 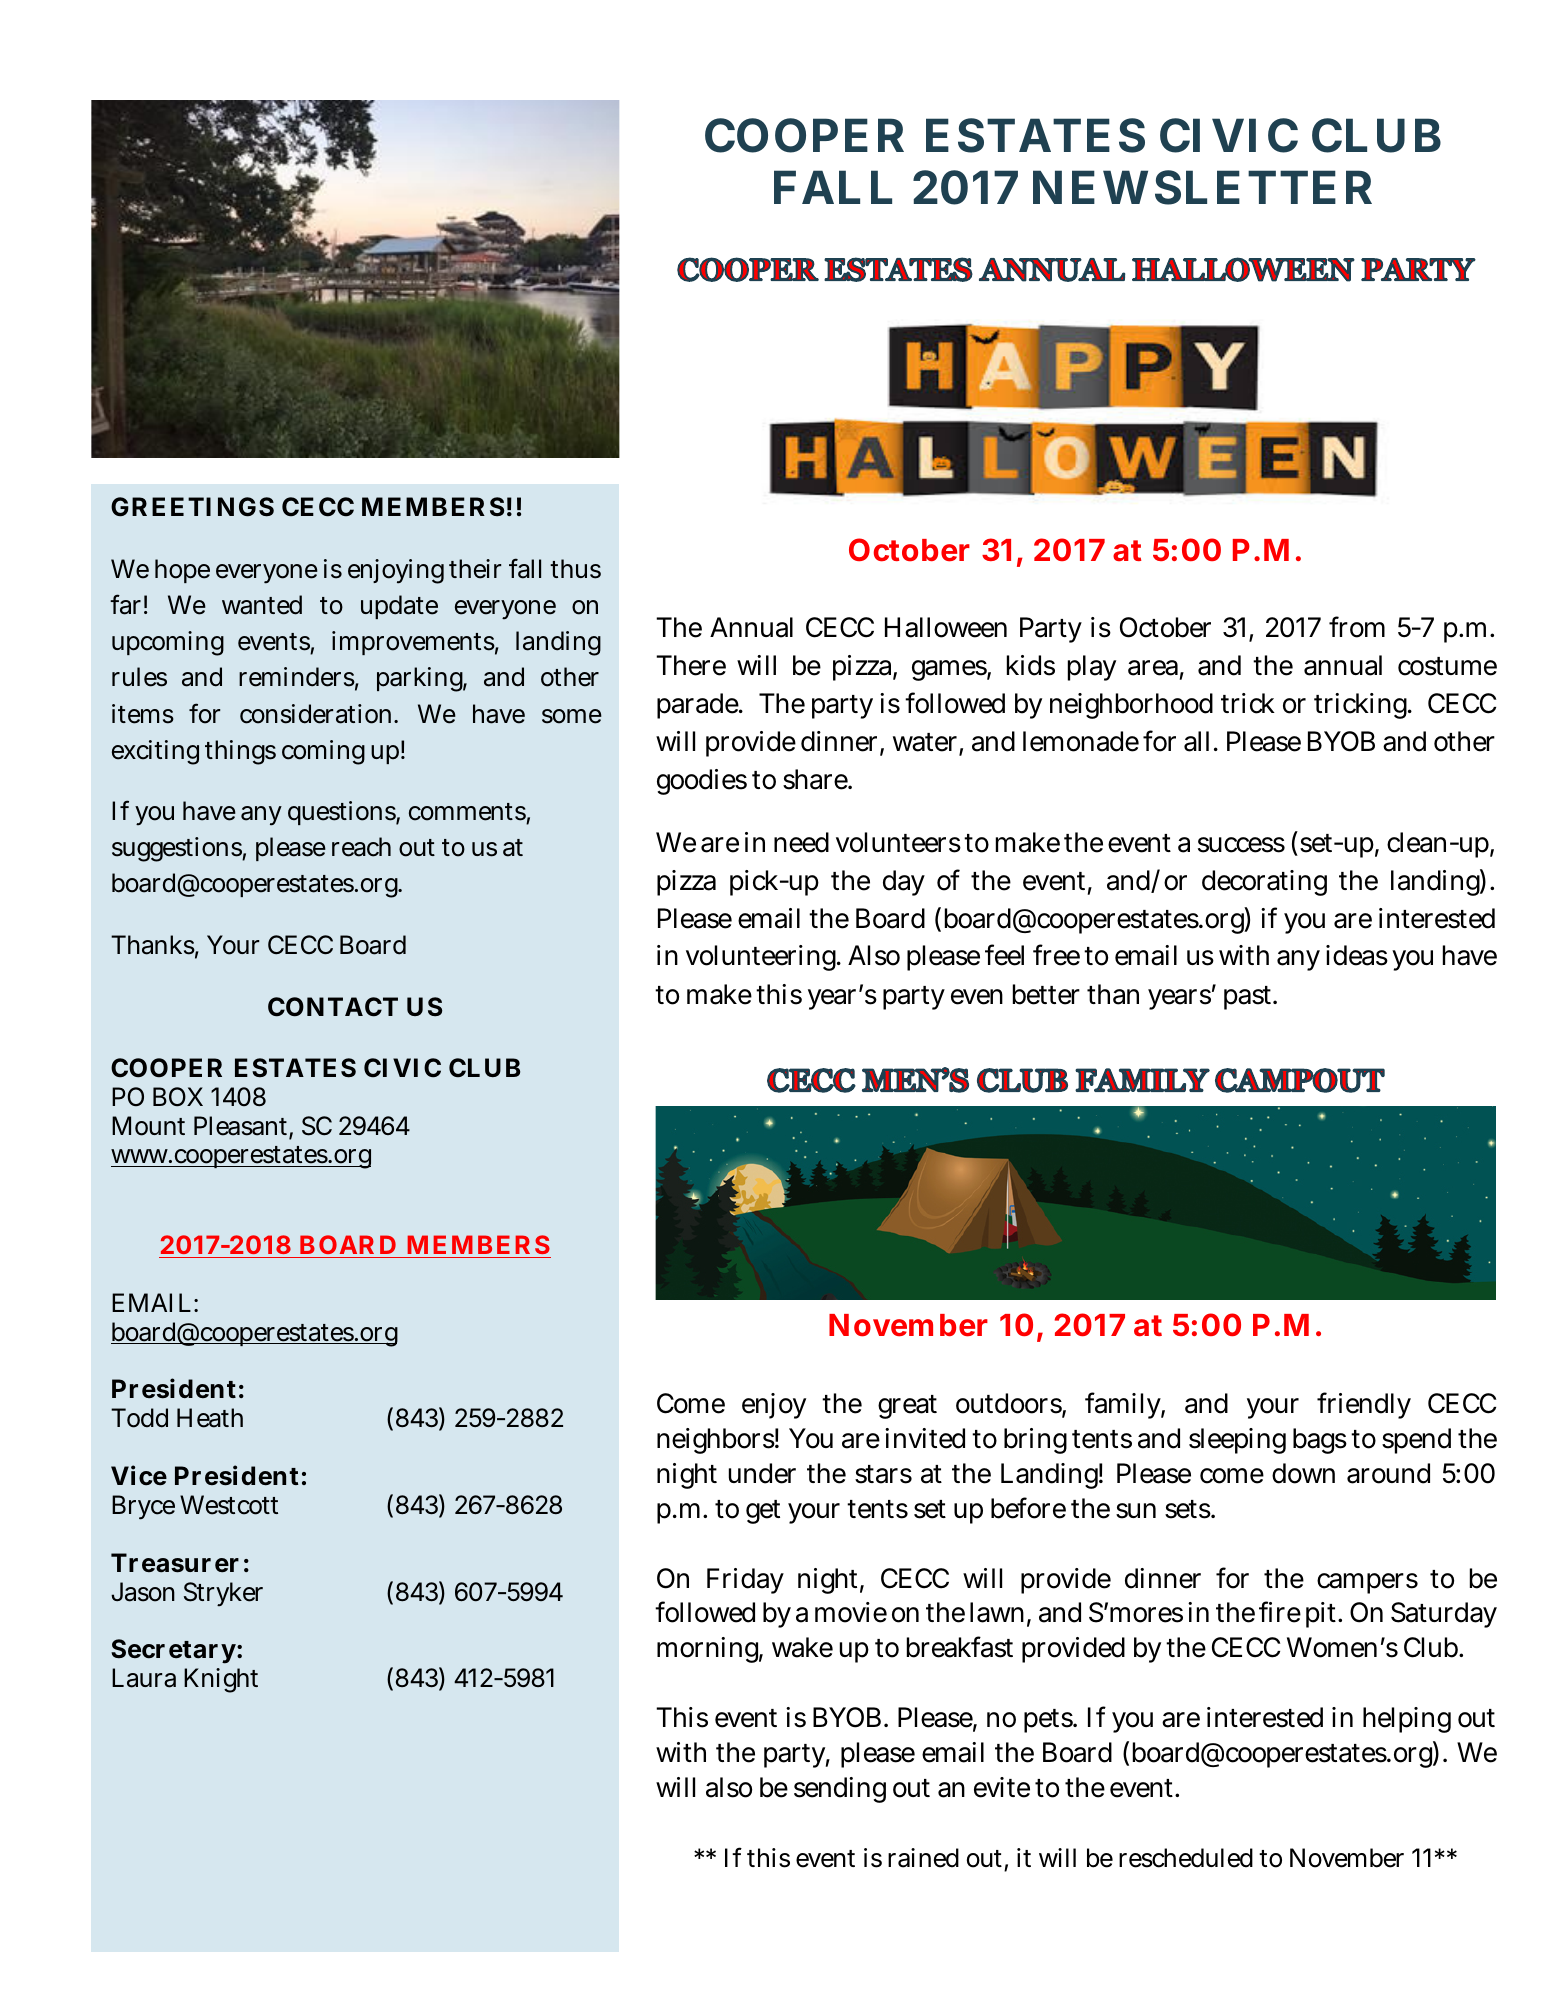 What do you see at coordinates (240, 752) in the page?
I see `things` at bounding box center [240, 752].
